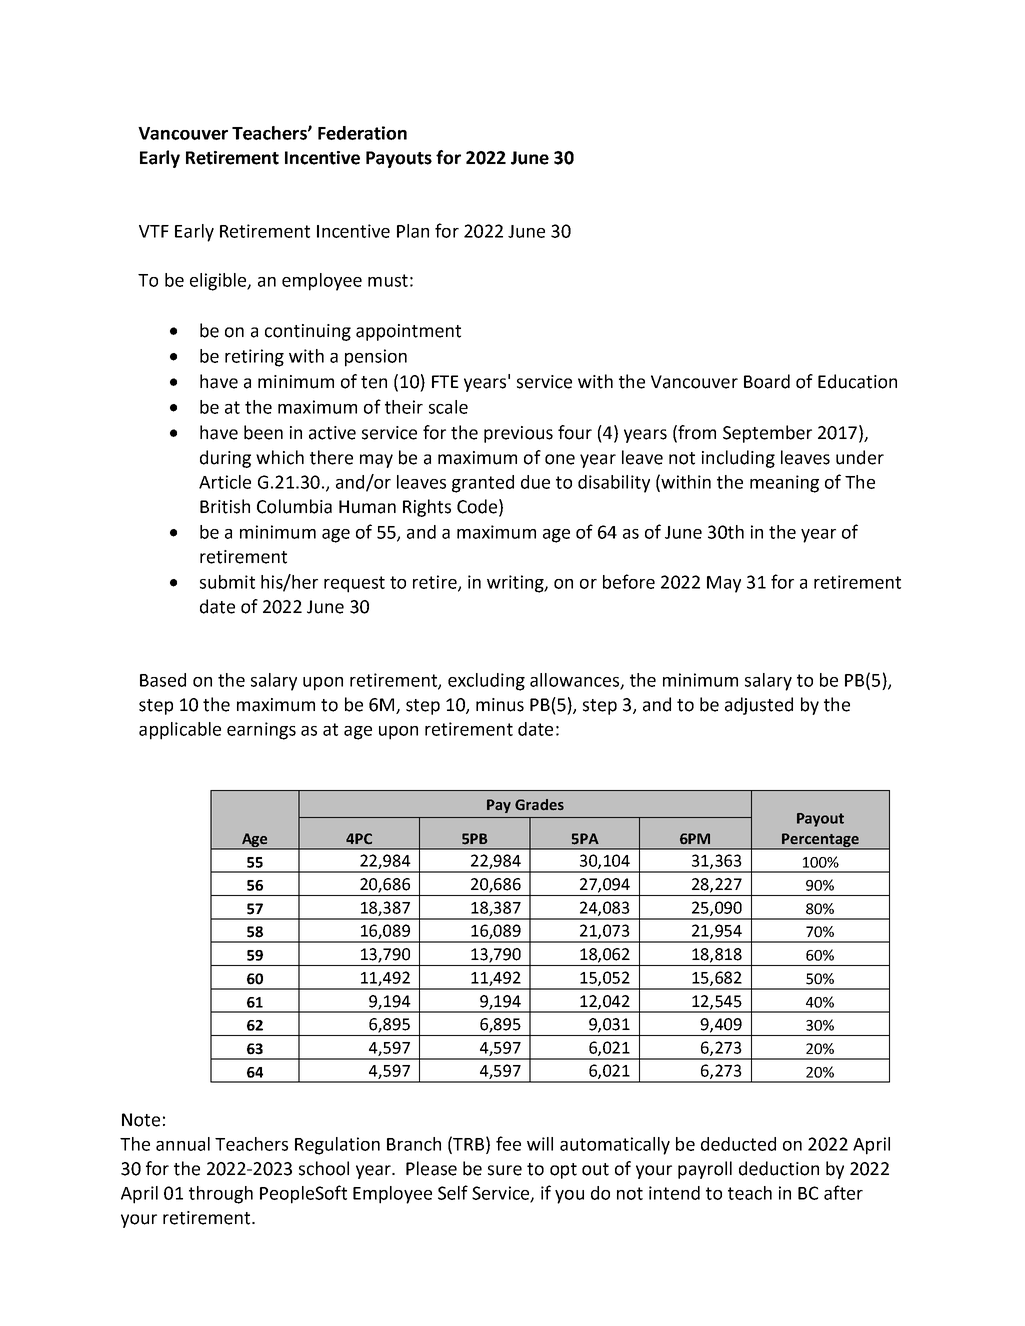  I want to click on earnings, so click(261, 731).
